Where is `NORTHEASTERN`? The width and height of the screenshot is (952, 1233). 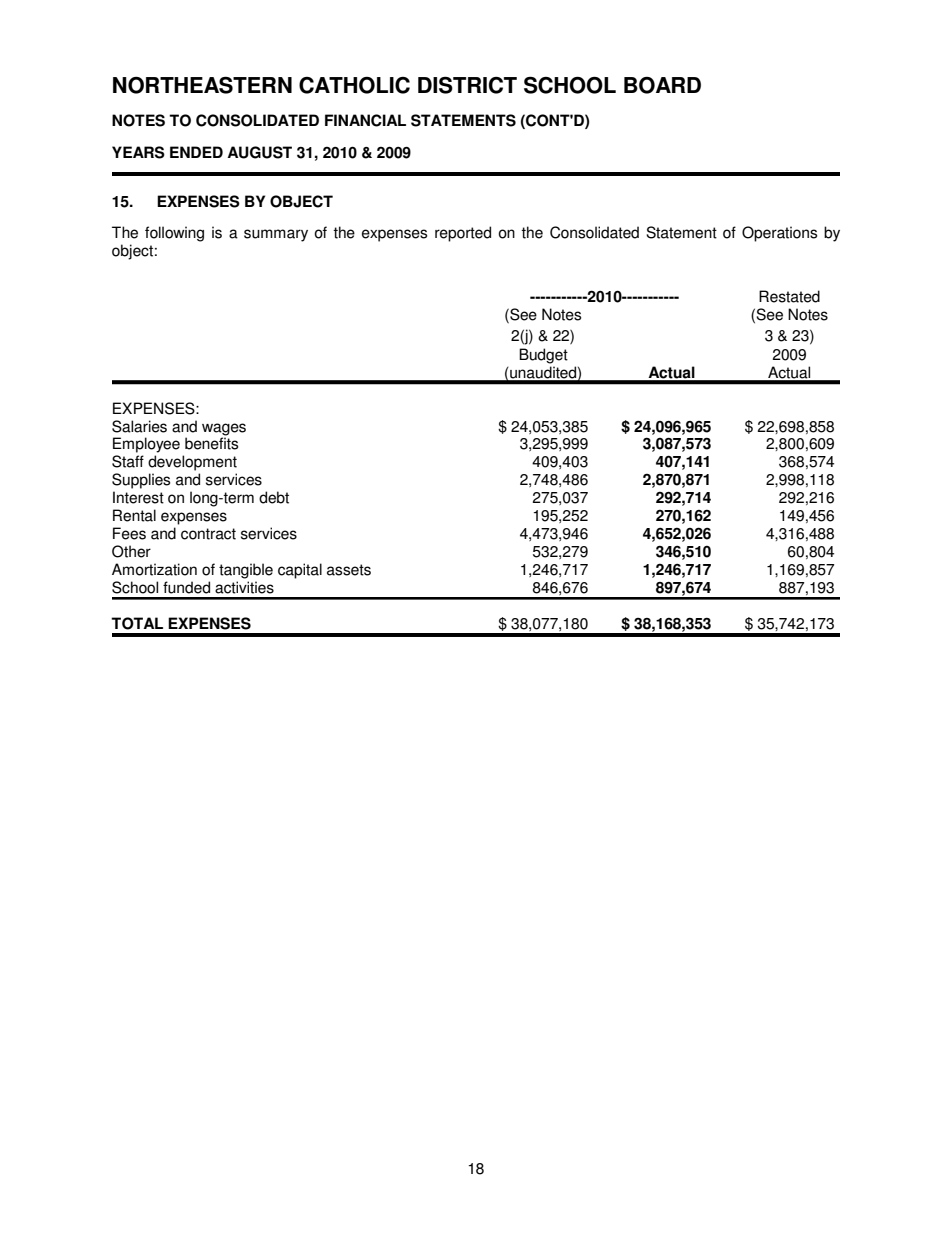 NORTHEASTERN is located at coordinates (202, 85).
